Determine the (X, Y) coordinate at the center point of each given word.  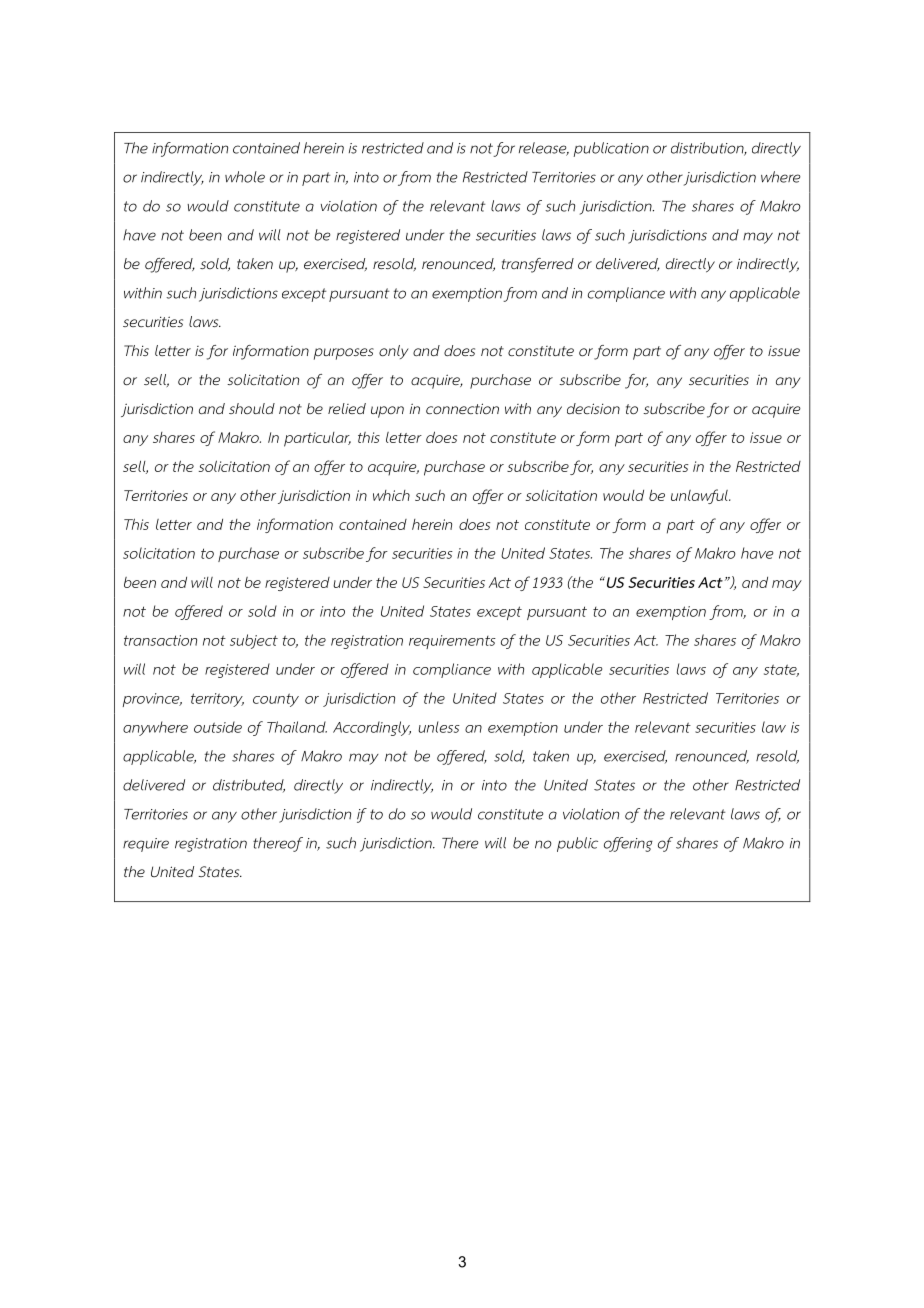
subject (254, 641)
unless (439, 727)
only (394, 352)
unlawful (700, 496)
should (252, 408)
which (391, 495)
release (544, 149)
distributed (249, 785)
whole (245, 177)
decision (593, 409)
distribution (709, 149)
